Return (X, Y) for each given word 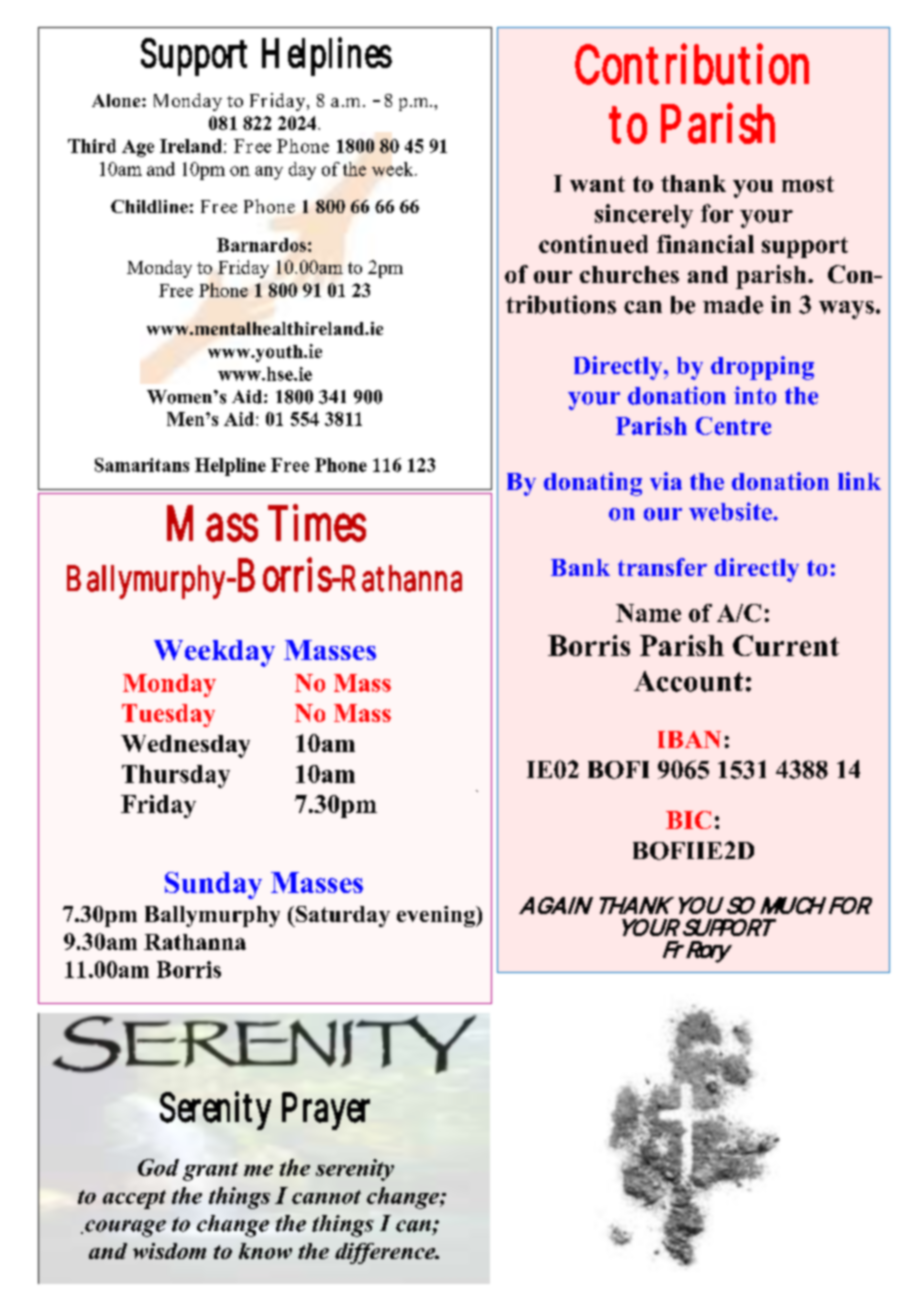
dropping (762, 368)
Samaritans (142, 465)
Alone (117, 100)
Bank (580, 567)
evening (437, 916)
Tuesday (168, 715)
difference (386, 1253)
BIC (688, 820)
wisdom (169, 1251)
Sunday (213, 885)
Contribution (692, 64)
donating (593, 484)
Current (786, 645)
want (597, 184)
